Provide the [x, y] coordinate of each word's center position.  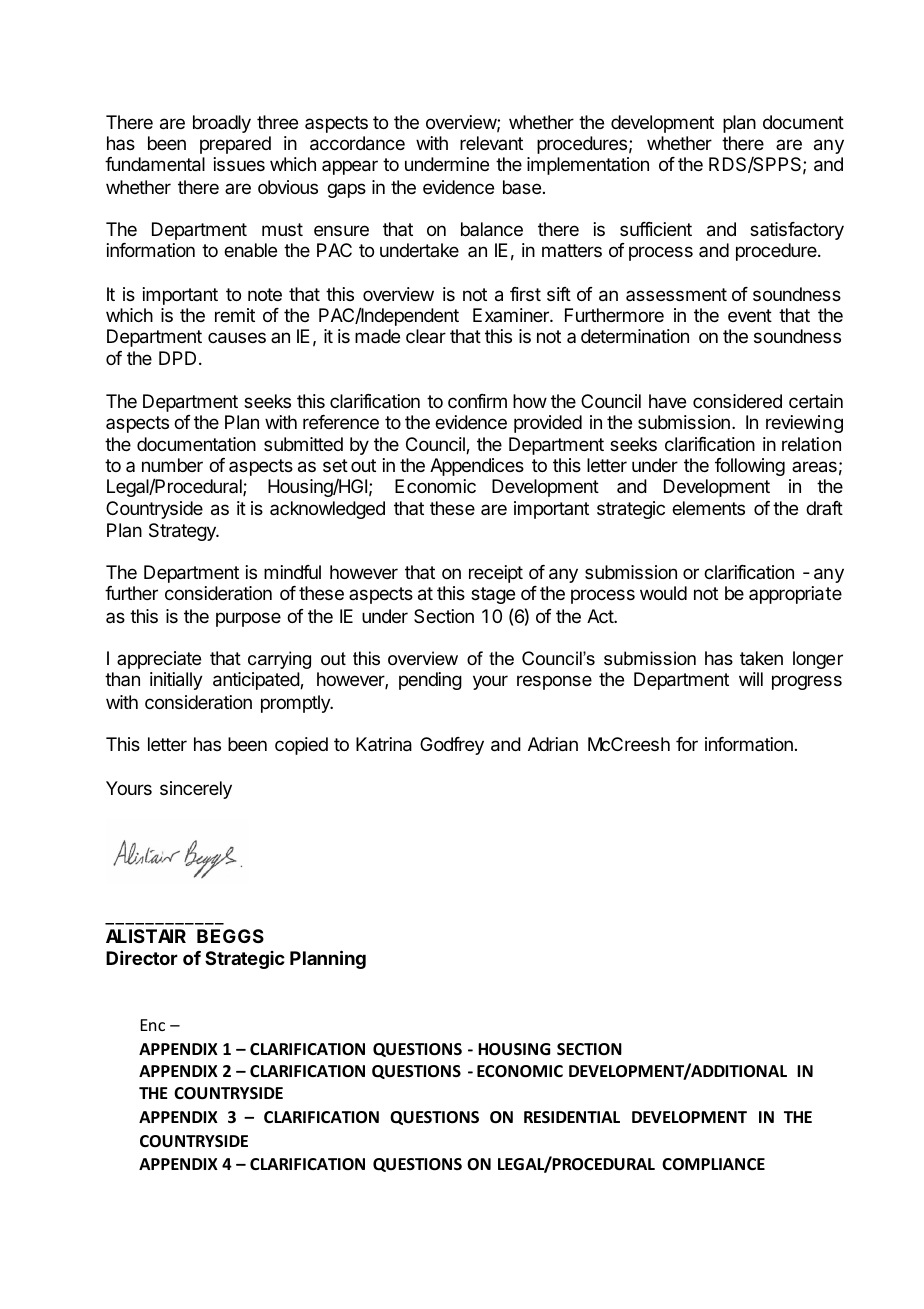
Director [142, 958]
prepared [235, 145]
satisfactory [797, 231]
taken [761, 658]
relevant [491, 143]
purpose [248, 619]
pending [430, 681]
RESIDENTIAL [572, 1117]
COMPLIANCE [713, 1164]
